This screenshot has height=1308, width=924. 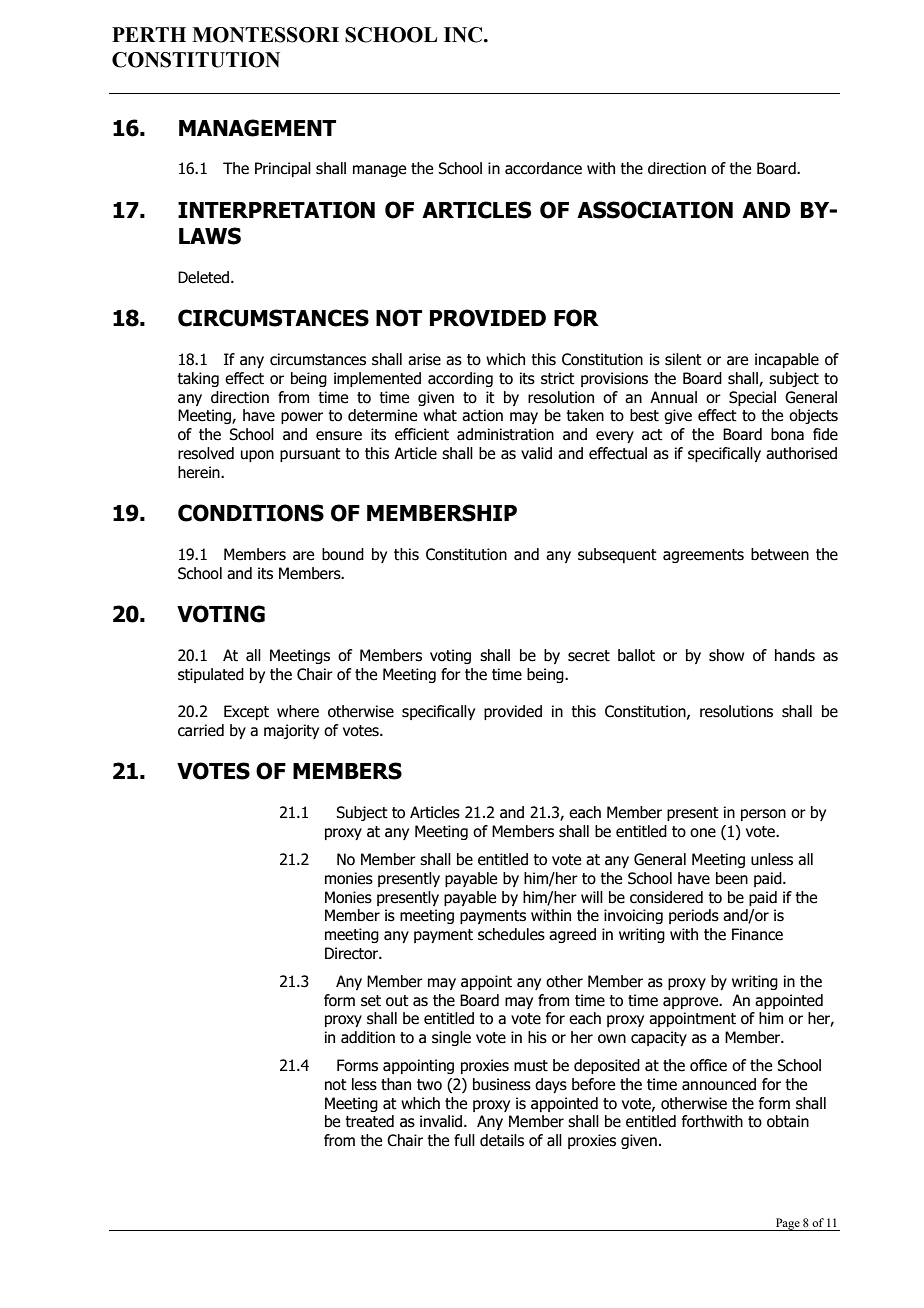 What do you see at coordinates (543, 168) in the screenshot?
I see `accordance` at bounding box center [543, 168].
